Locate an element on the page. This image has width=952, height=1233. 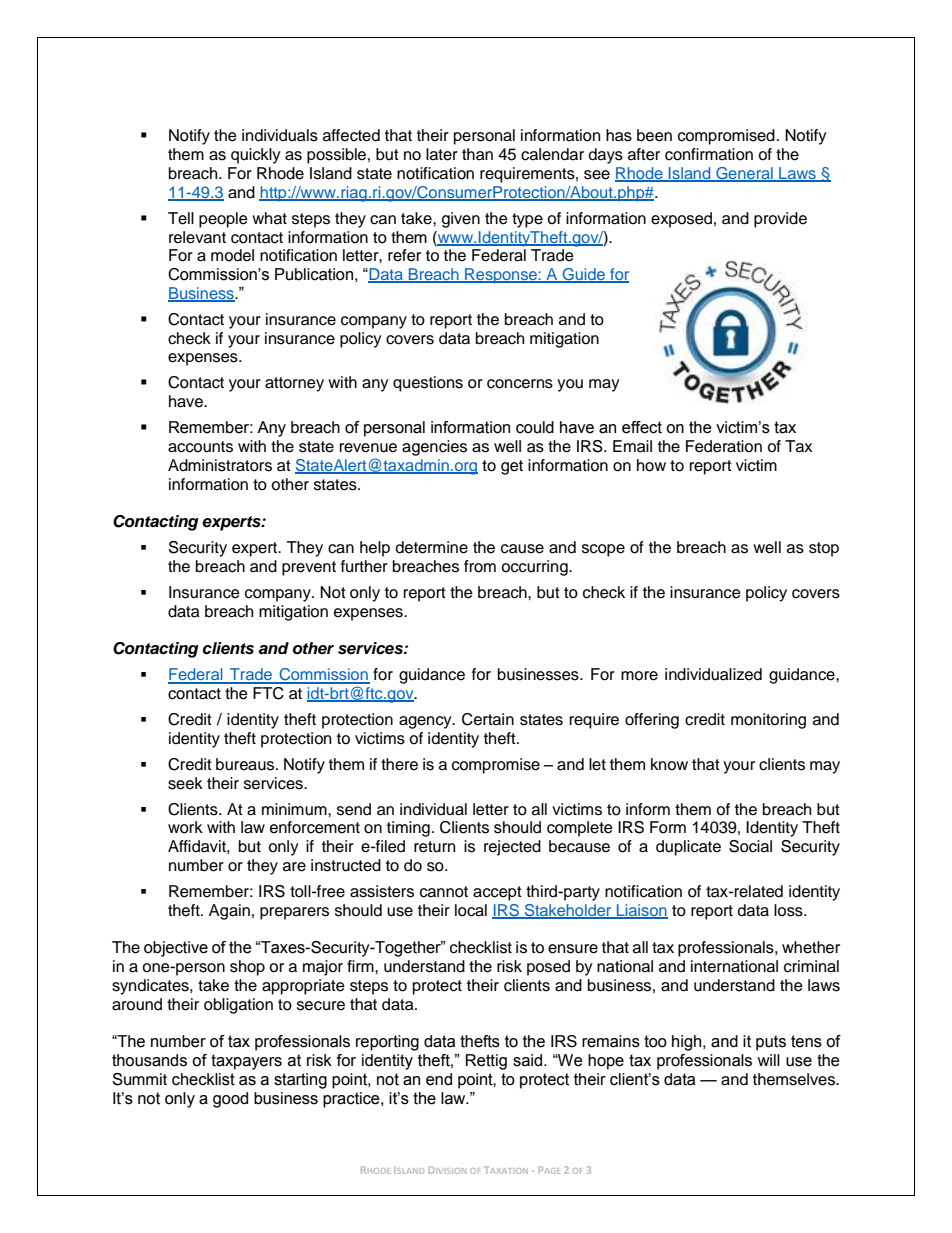
from is located at coordinates (480, 566).
